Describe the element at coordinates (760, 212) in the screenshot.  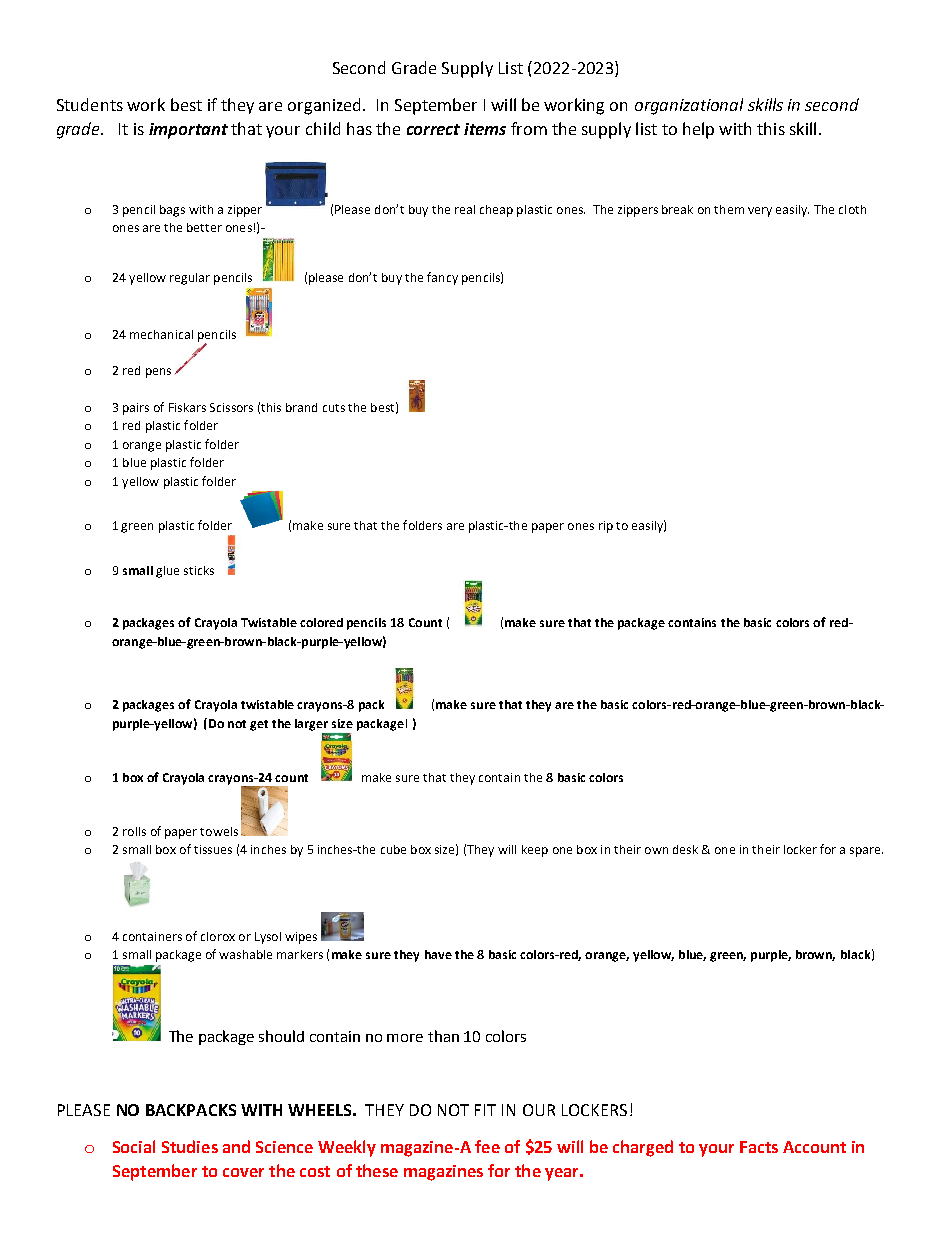
I see `very` at that location.
